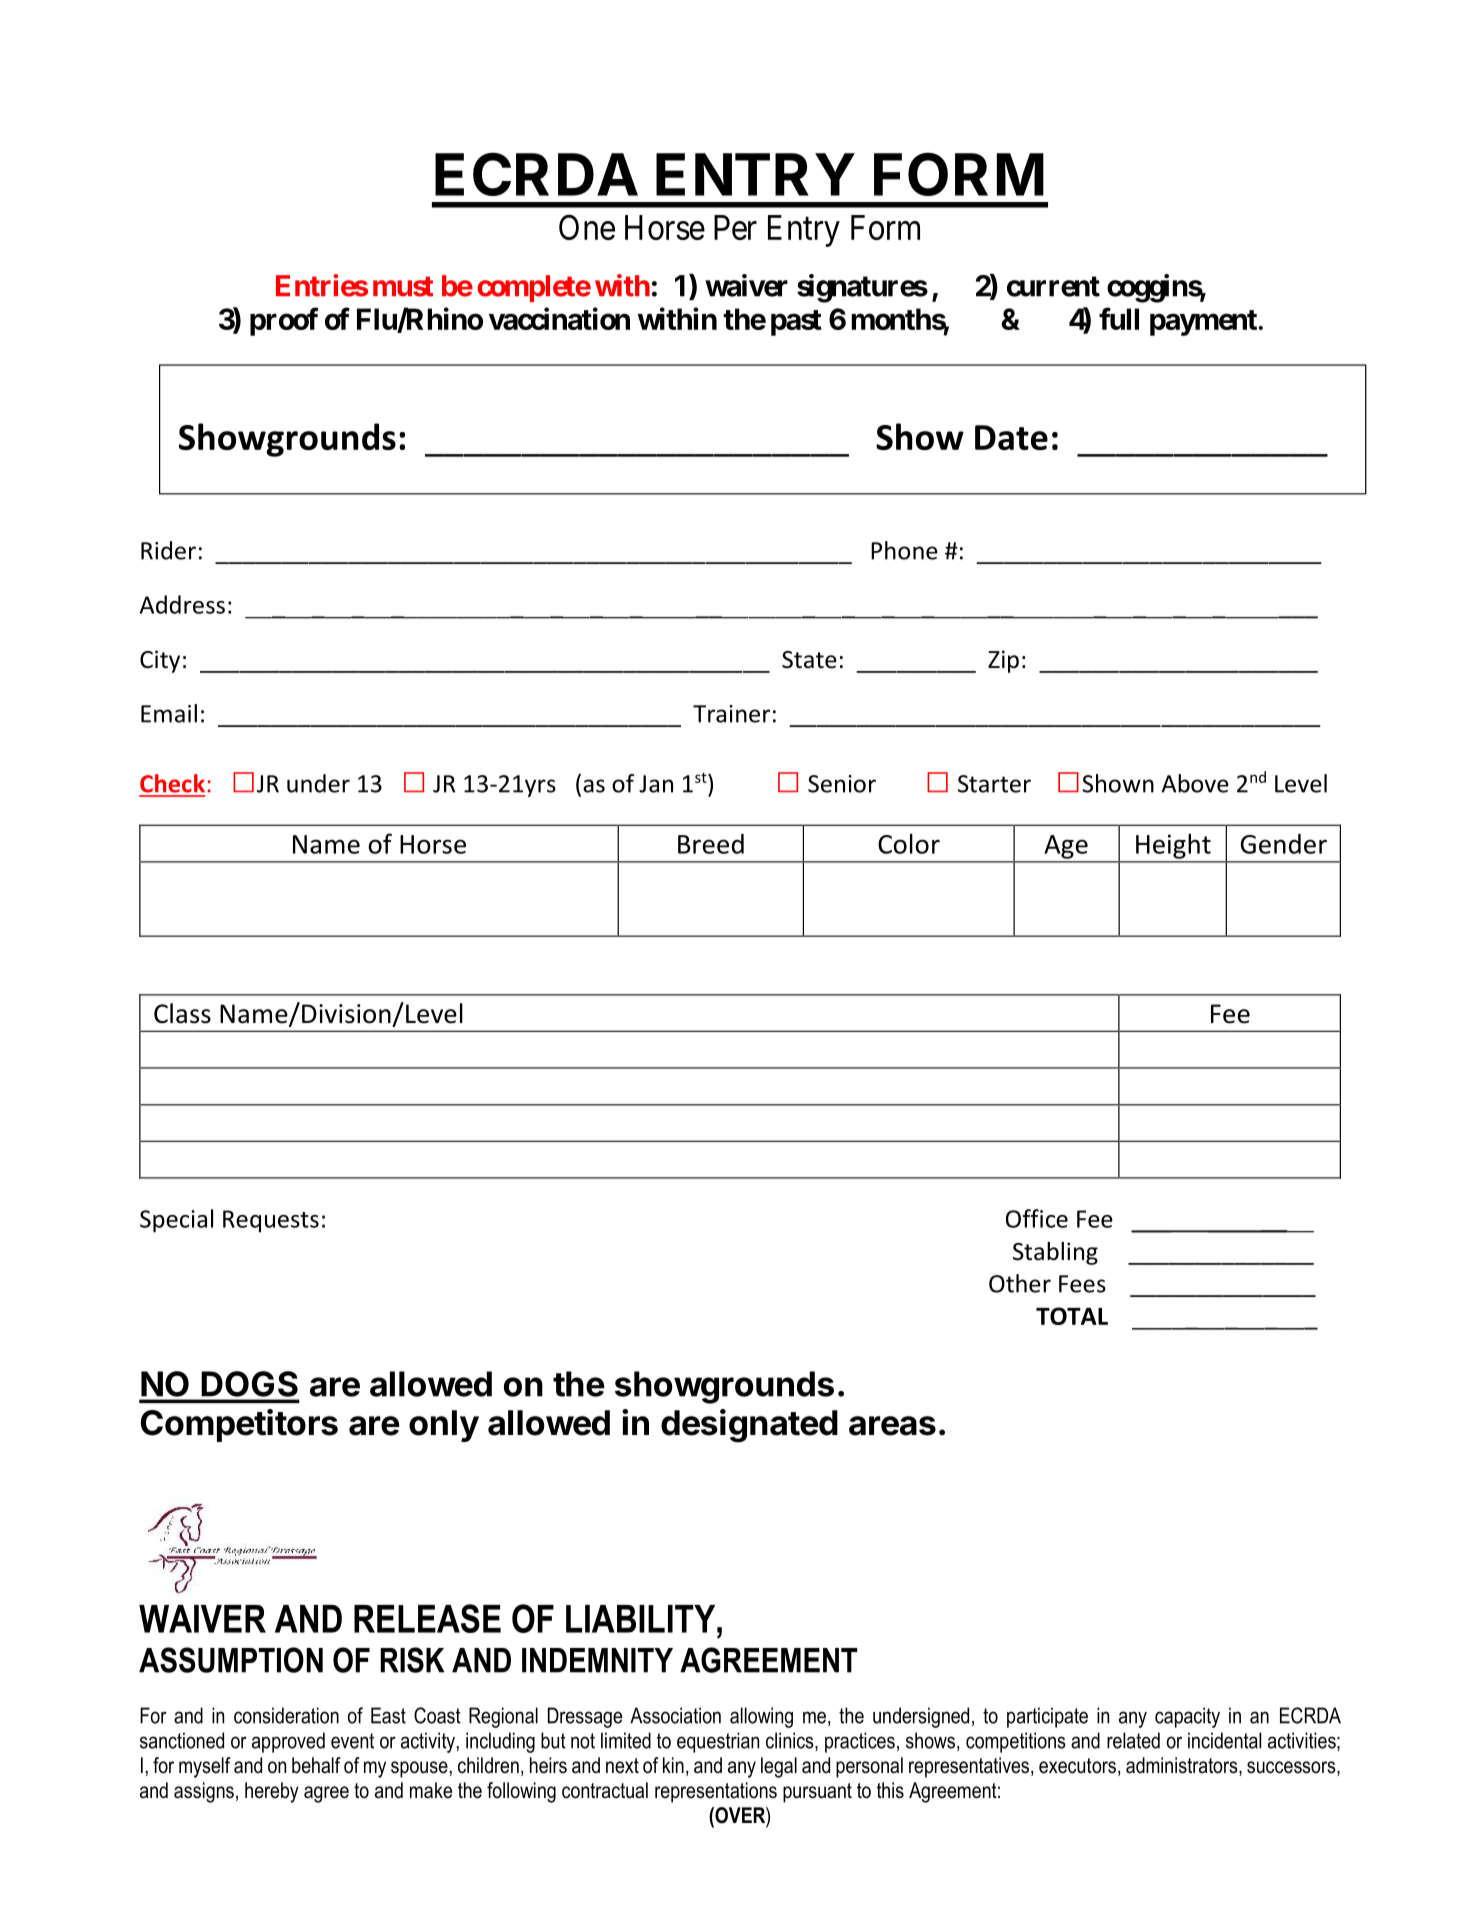 This document has height=1915, width=1480. I want to click on State, so click(809, 660).
